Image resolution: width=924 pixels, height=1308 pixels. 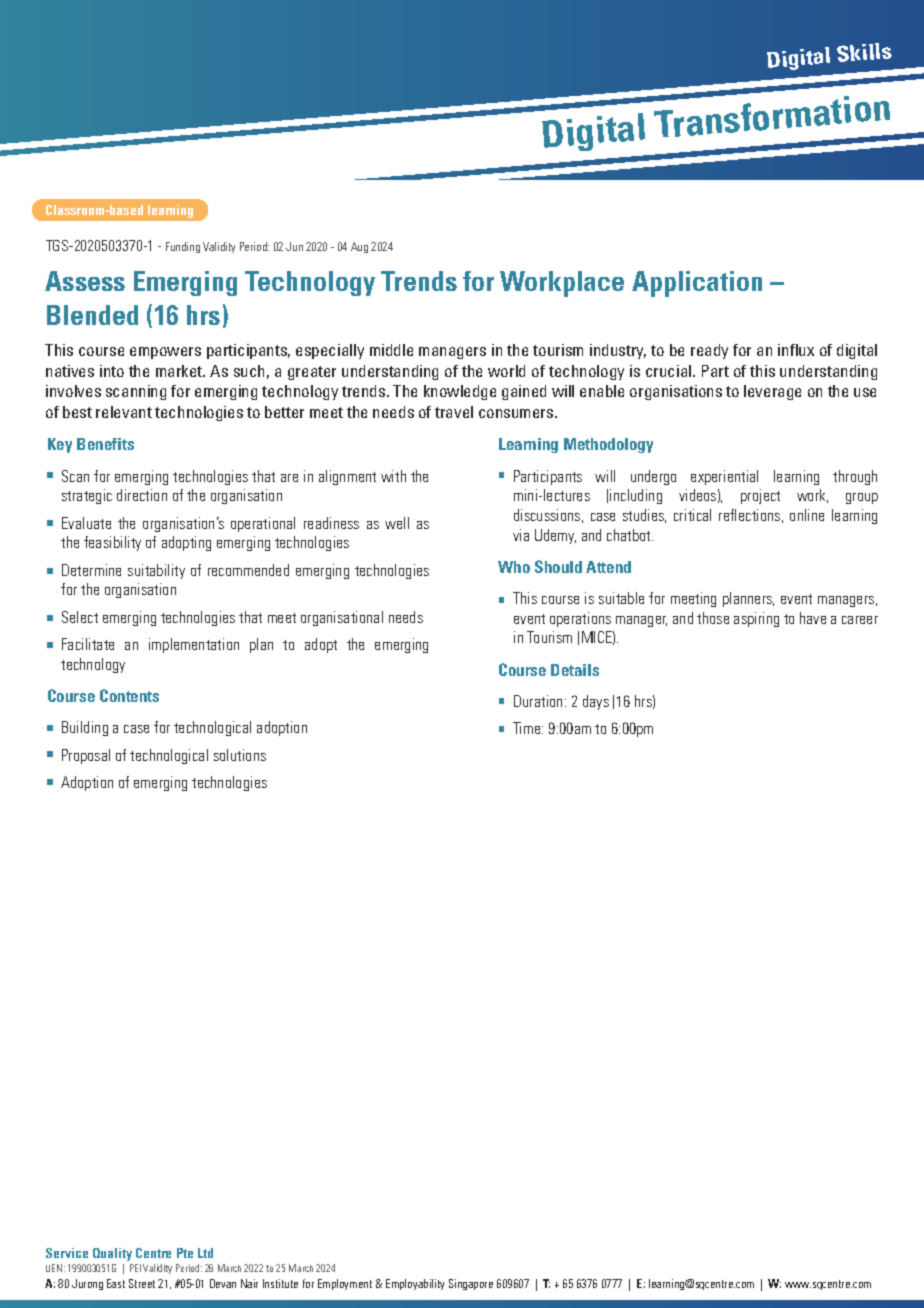 I want to click on Time, so click(x=528, y=728).
